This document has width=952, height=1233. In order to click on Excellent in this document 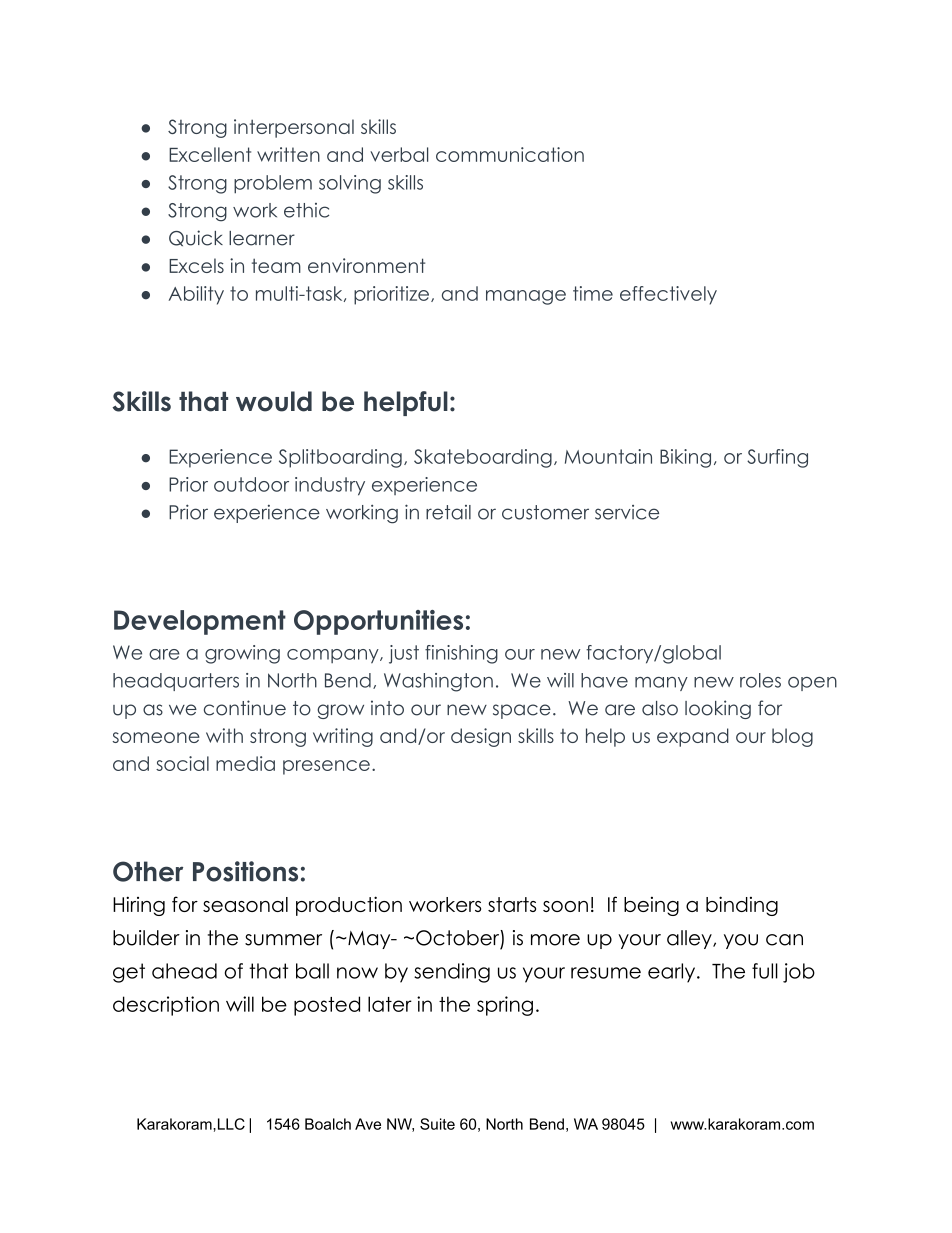, I will do `click(210, 154)`.
